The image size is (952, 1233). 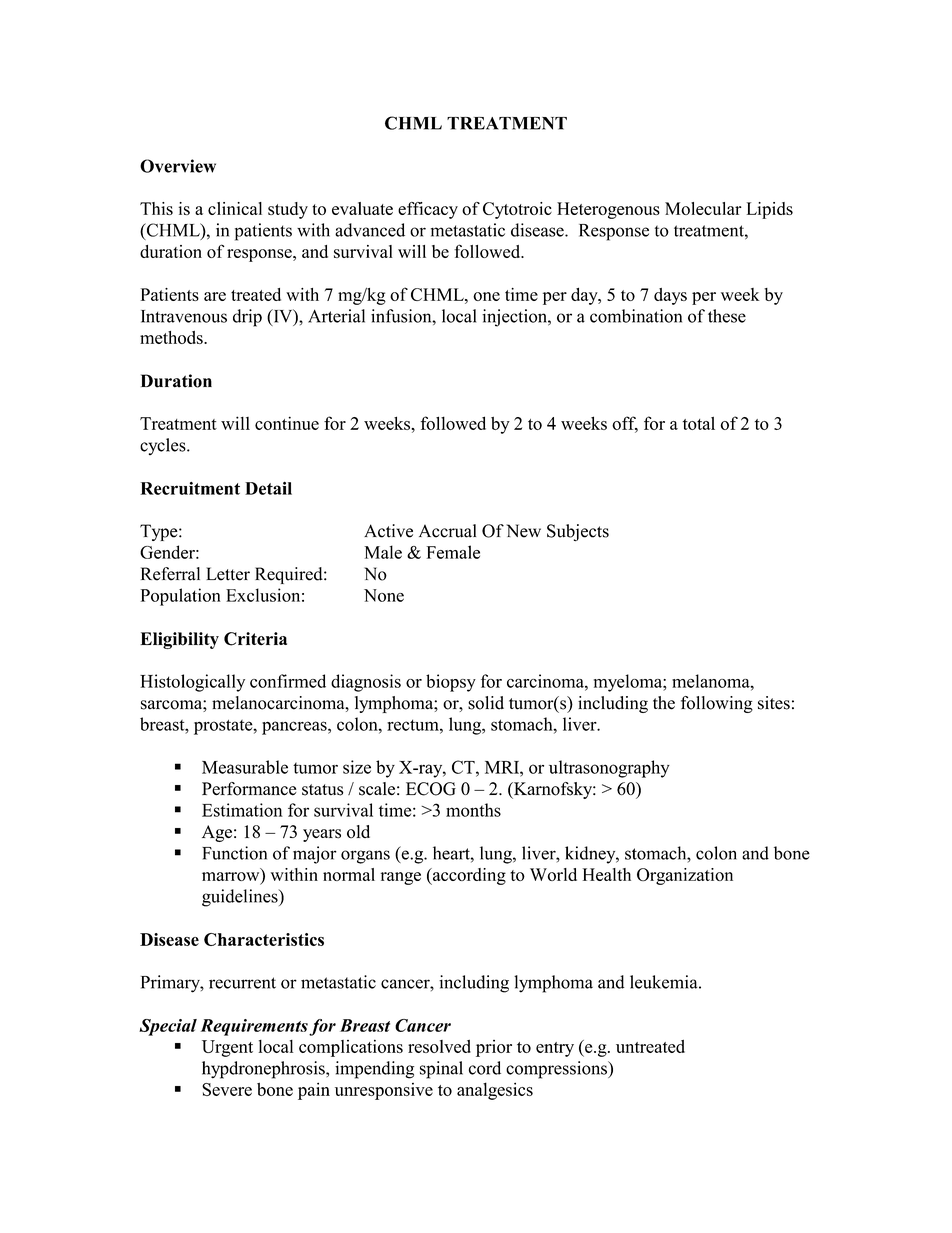 What do you see at coordinates (441, 1070) in the screenshot?
I see `spinal` at bounding box center [441, 1070].
